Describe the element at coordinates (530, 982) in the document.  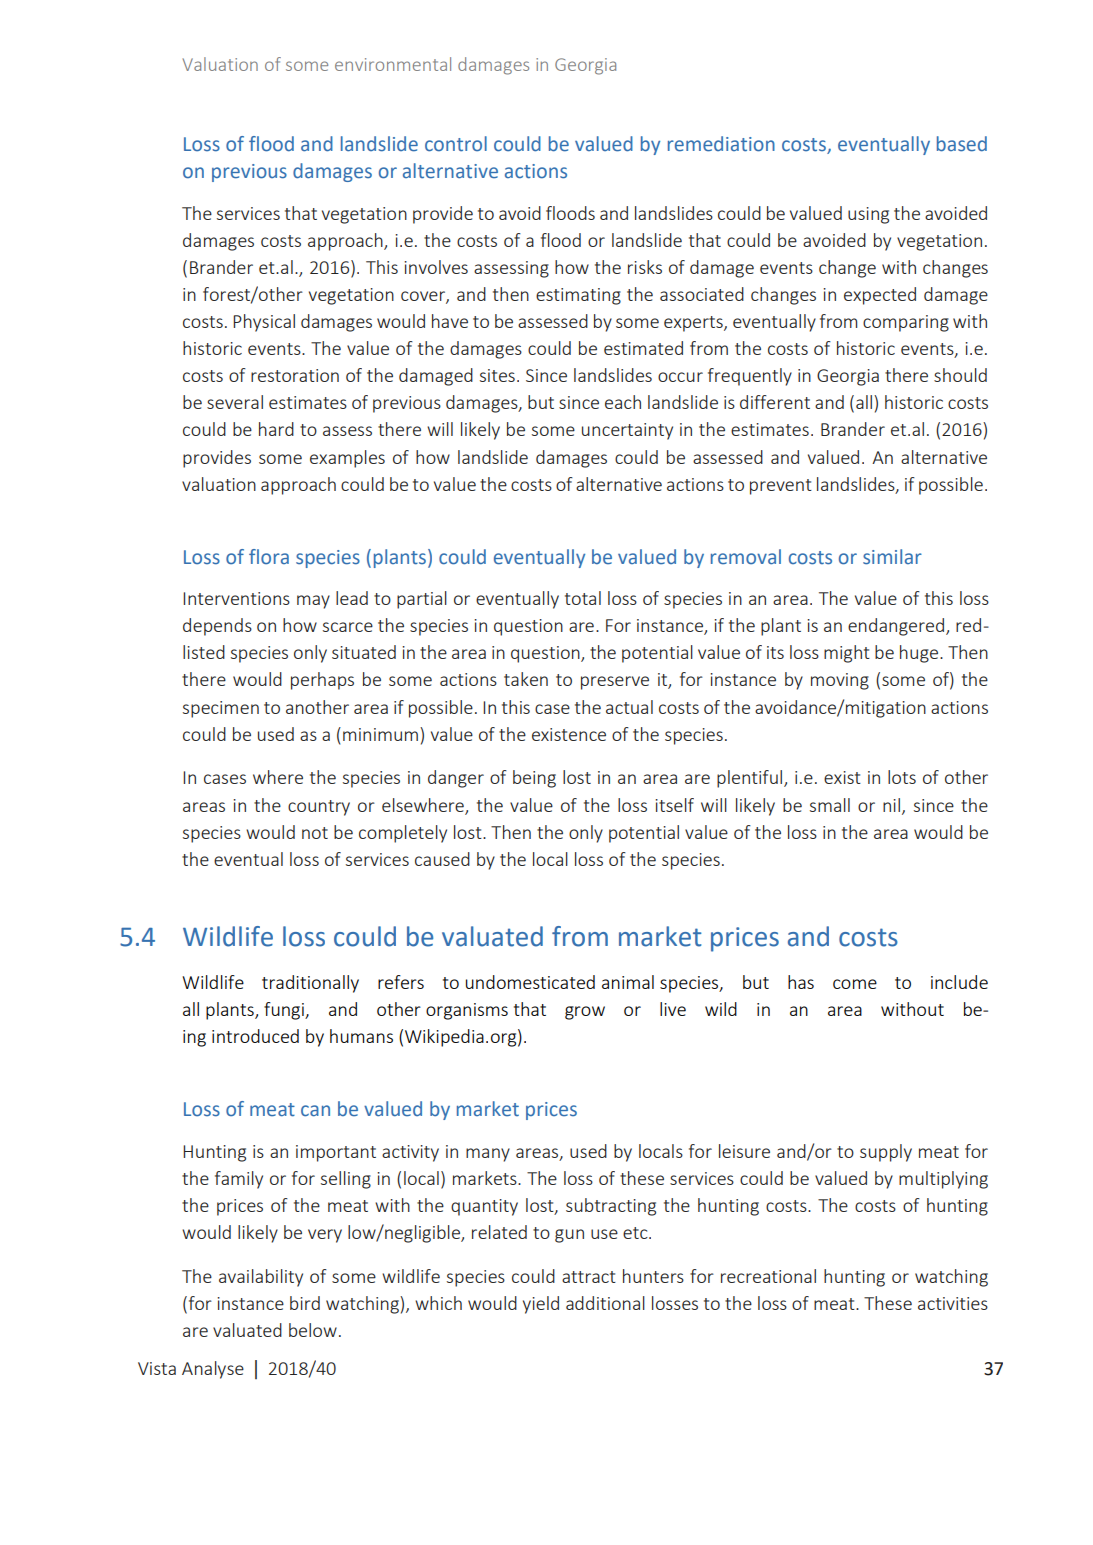
I see `undomesticated` at that location.
